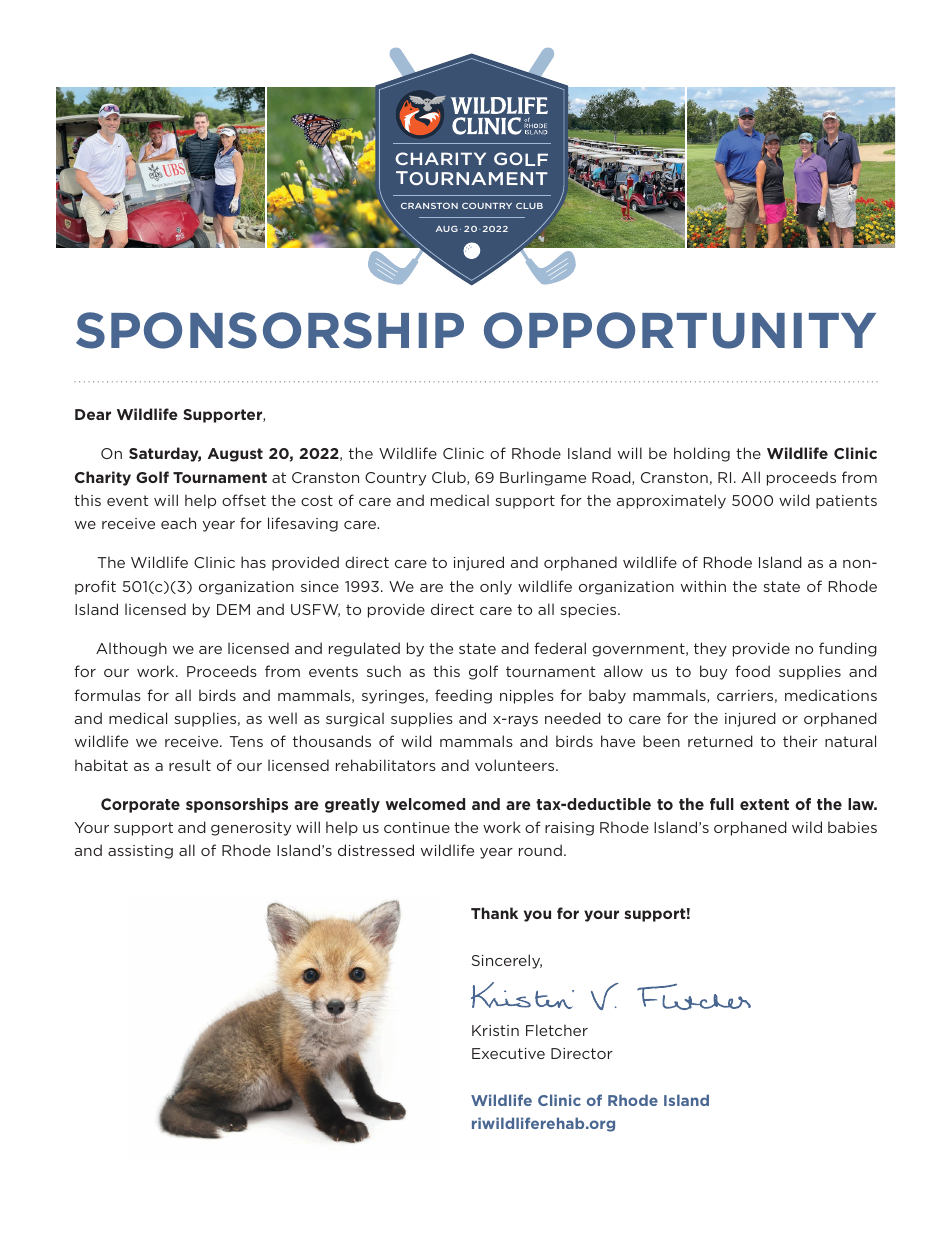 The height and width of the page is (1233, 952). I want to click on OPPORTUNITY, so click(680, 330).
